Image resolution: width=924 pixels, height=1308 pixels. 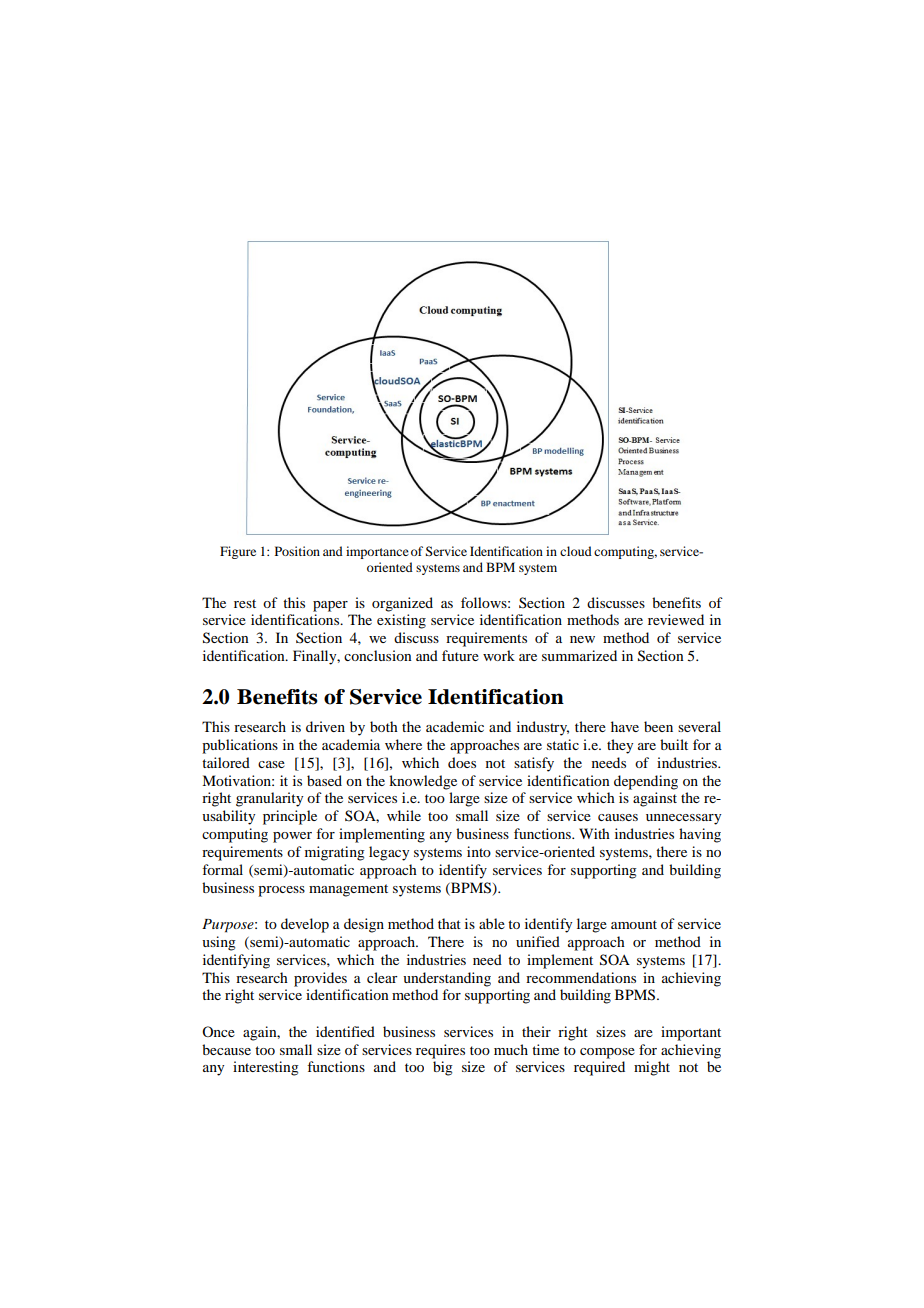 I want to click on because, so click(x=226, y=1049).
